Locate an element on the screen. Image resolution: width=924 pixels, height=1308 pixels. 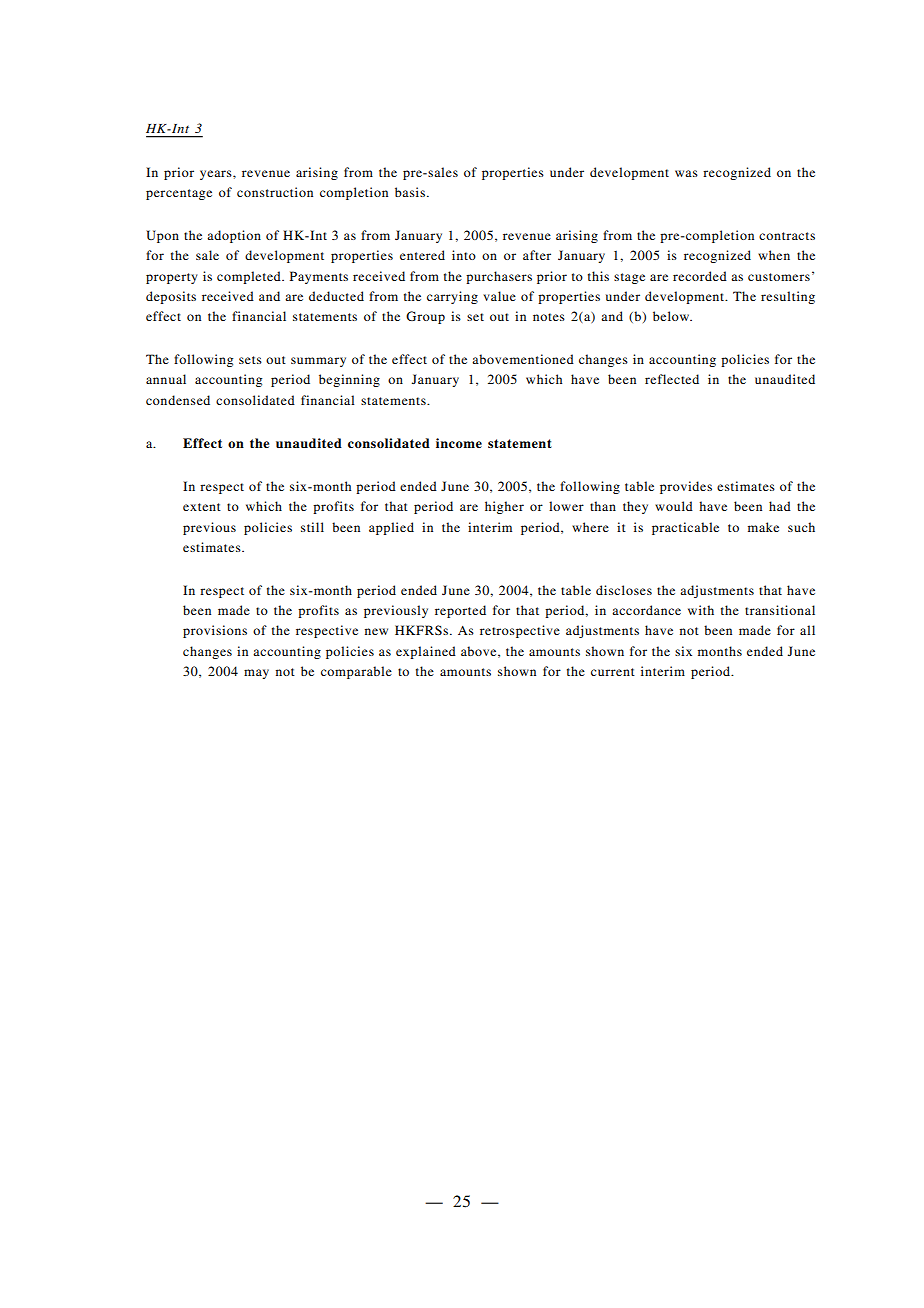
explained is located at coordinates (426, 652).
